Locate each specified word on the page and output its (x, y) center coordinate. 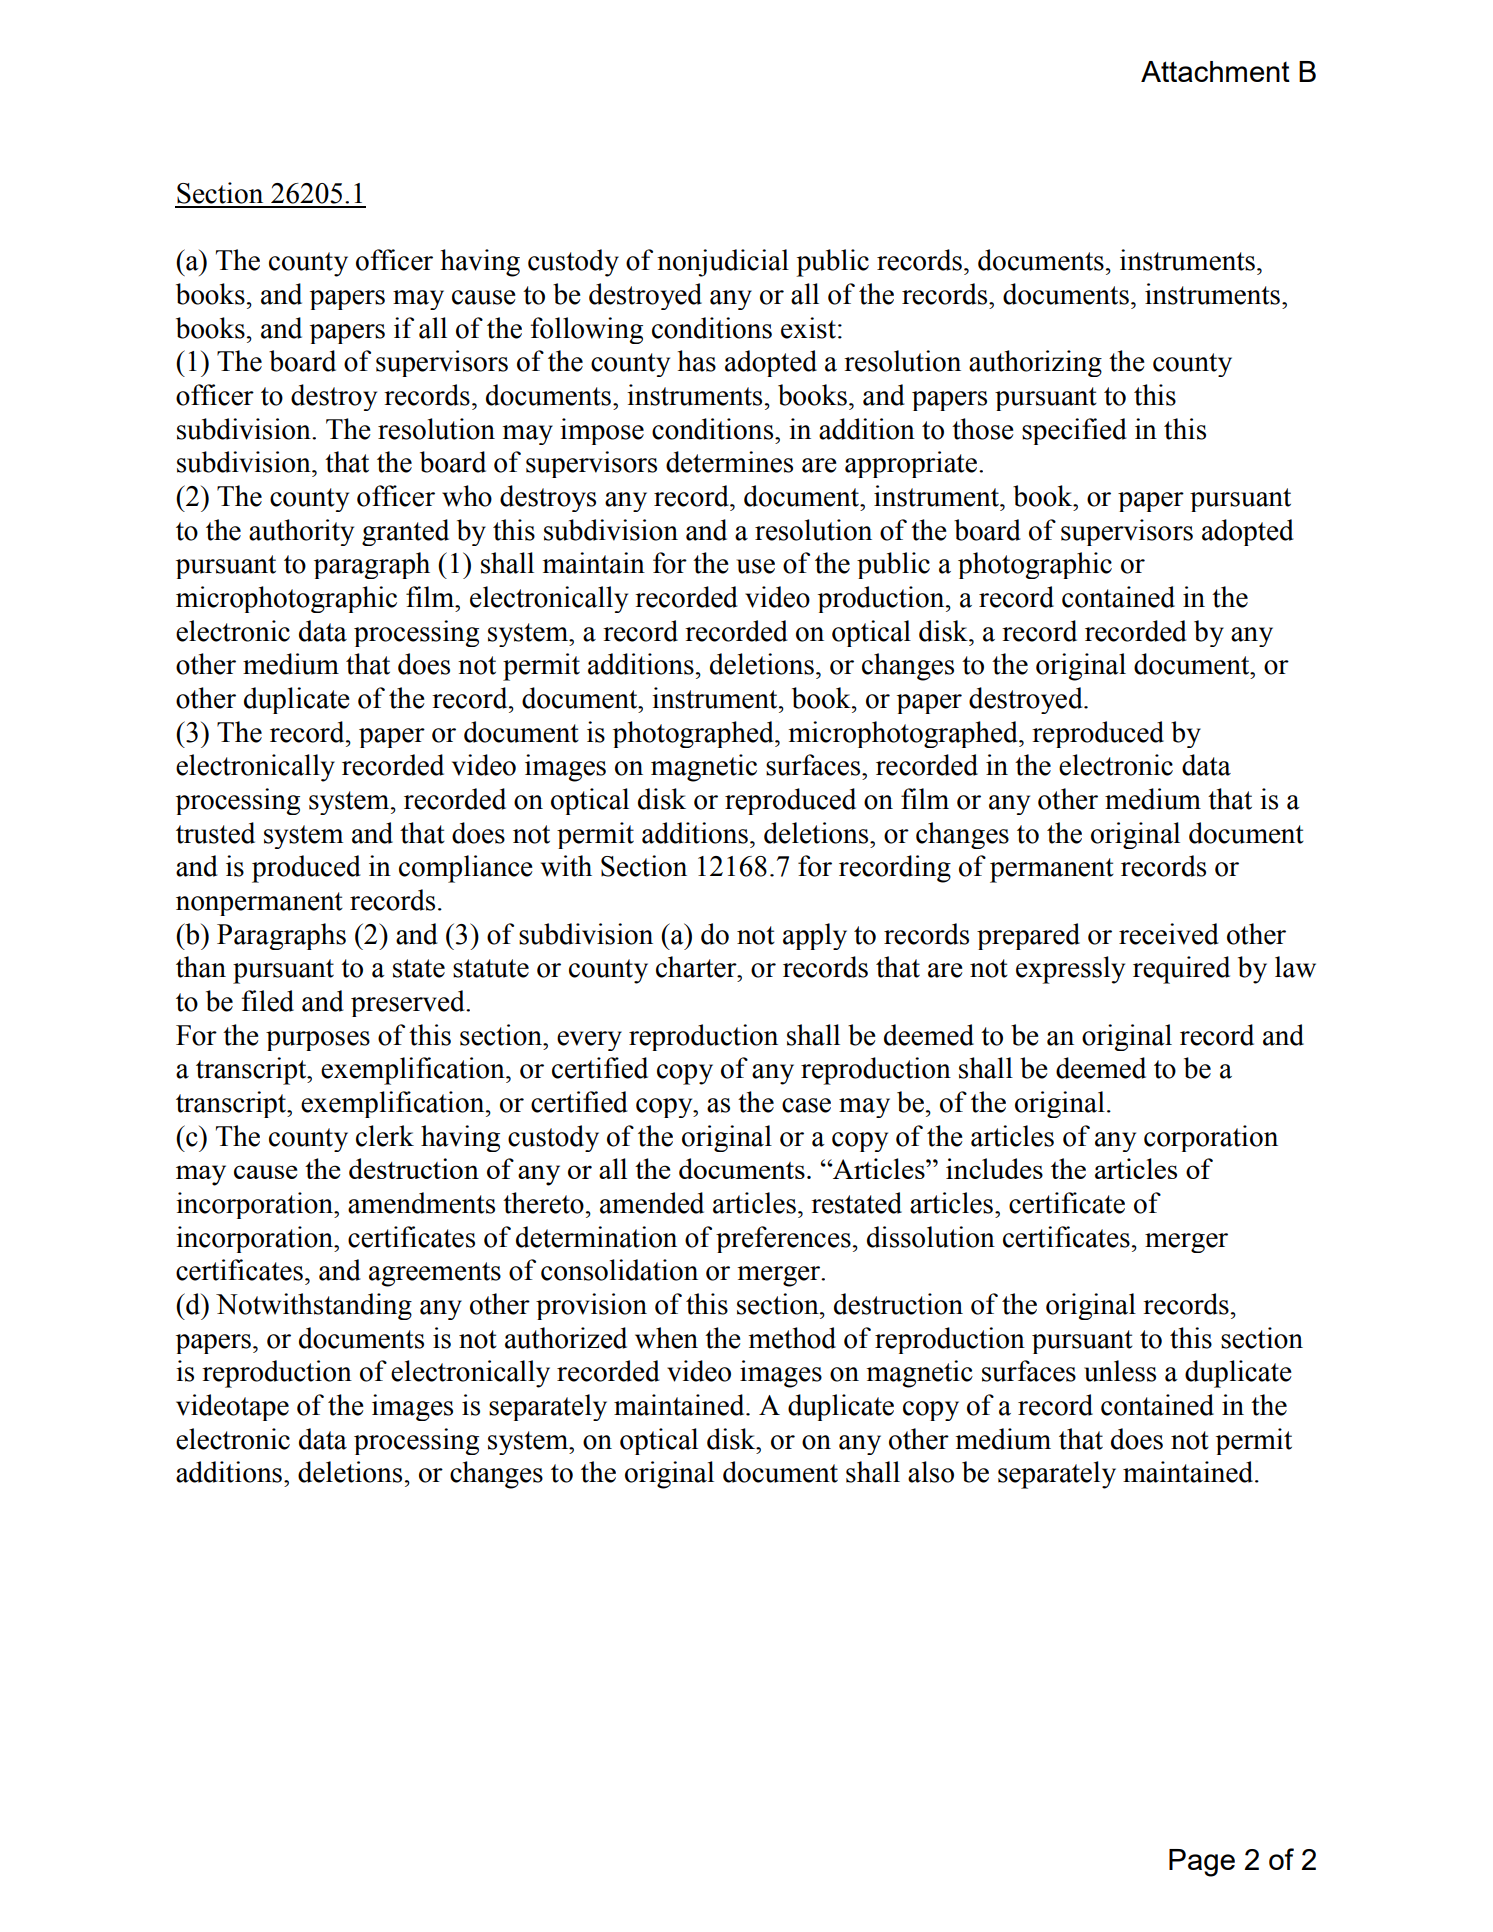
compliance (466, 869)
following (586, 330)
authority (301, 532)
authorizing (1035, 363)
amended (652, 1203)
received (1169, 934)
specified (1074, 431)
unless (1120, 1371)
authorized (566, 1338)
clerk (385, 1136)
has (697, 361)
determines (729, 462)
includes (994, 1168)
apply (815, 936)
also (931, 1472)
